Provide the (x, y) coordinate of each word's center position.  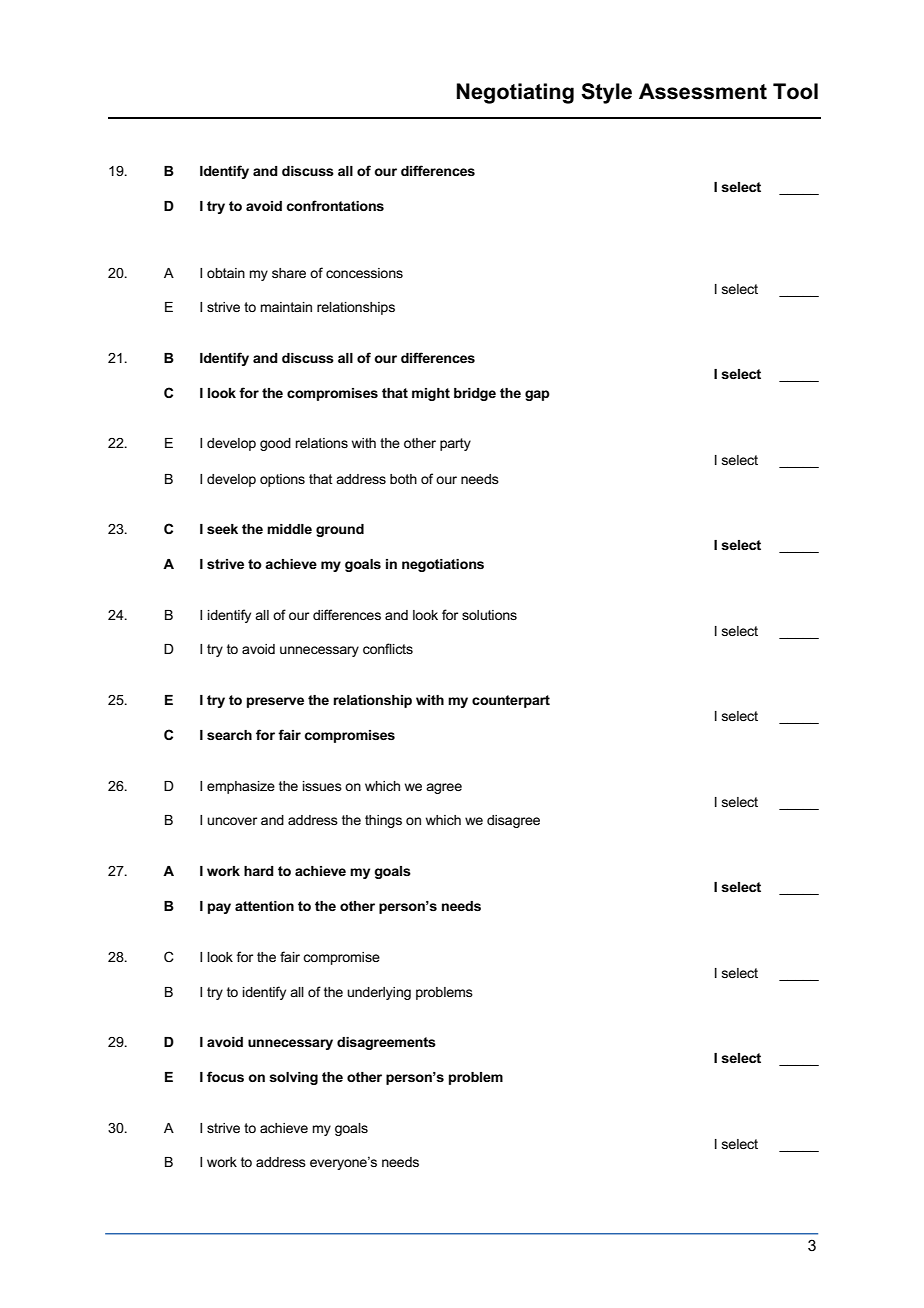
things (383, 821)
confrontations (335, 205)
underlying (379, 993)
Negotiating (515, 93)
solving (293, 1078)
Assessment (703, 91)
